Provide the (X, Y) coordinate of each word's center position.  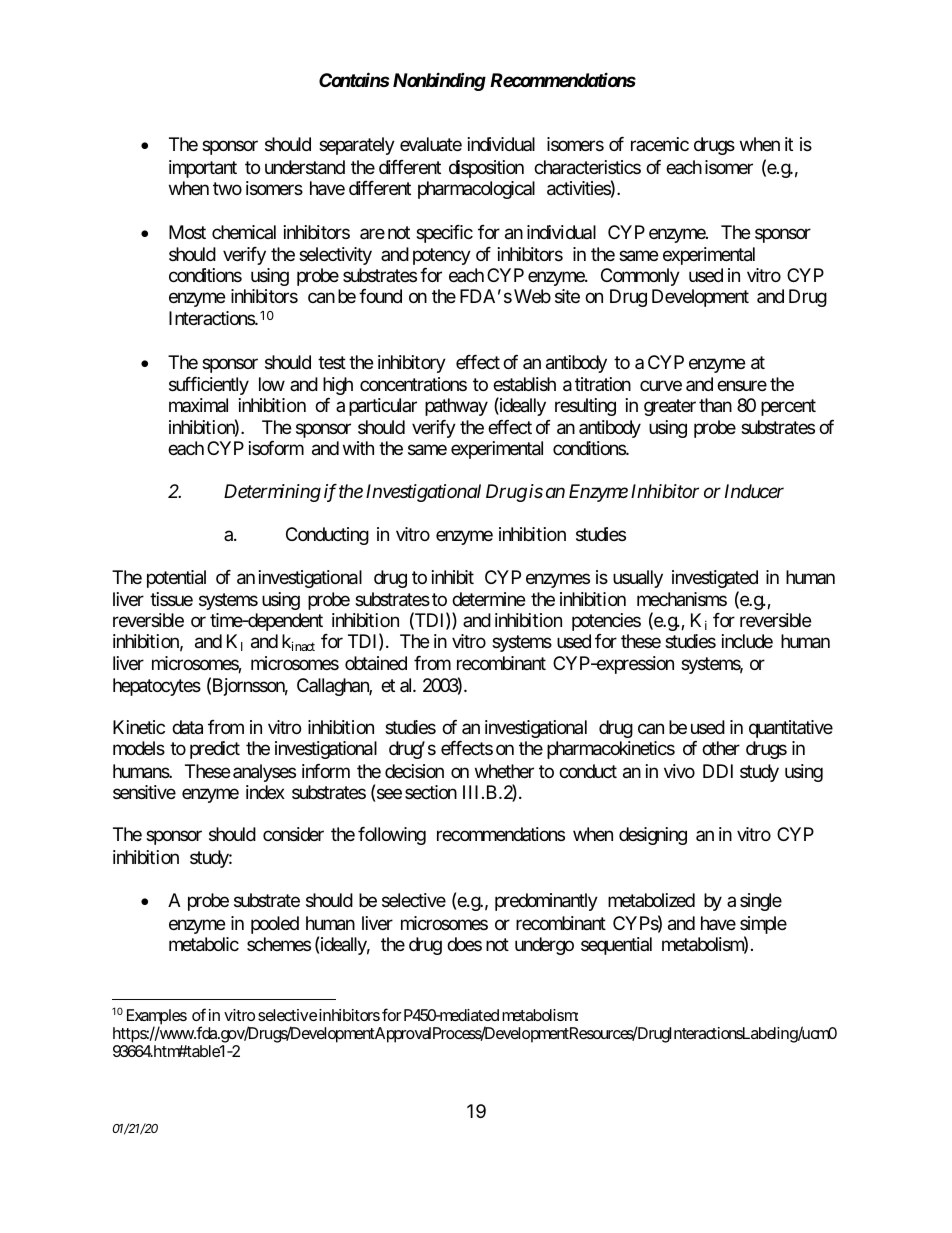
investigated (715, 579)
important (203, 169)
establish (524, 384)
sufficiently (209, 386)
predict (215, 750)
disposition (486, 169)
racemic (660, 144)
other (721, 748)
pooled (275, 925)
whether (504, 771)
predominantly (546, 902)
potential (176, 579)
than (715, 405)
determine (488, 599)
